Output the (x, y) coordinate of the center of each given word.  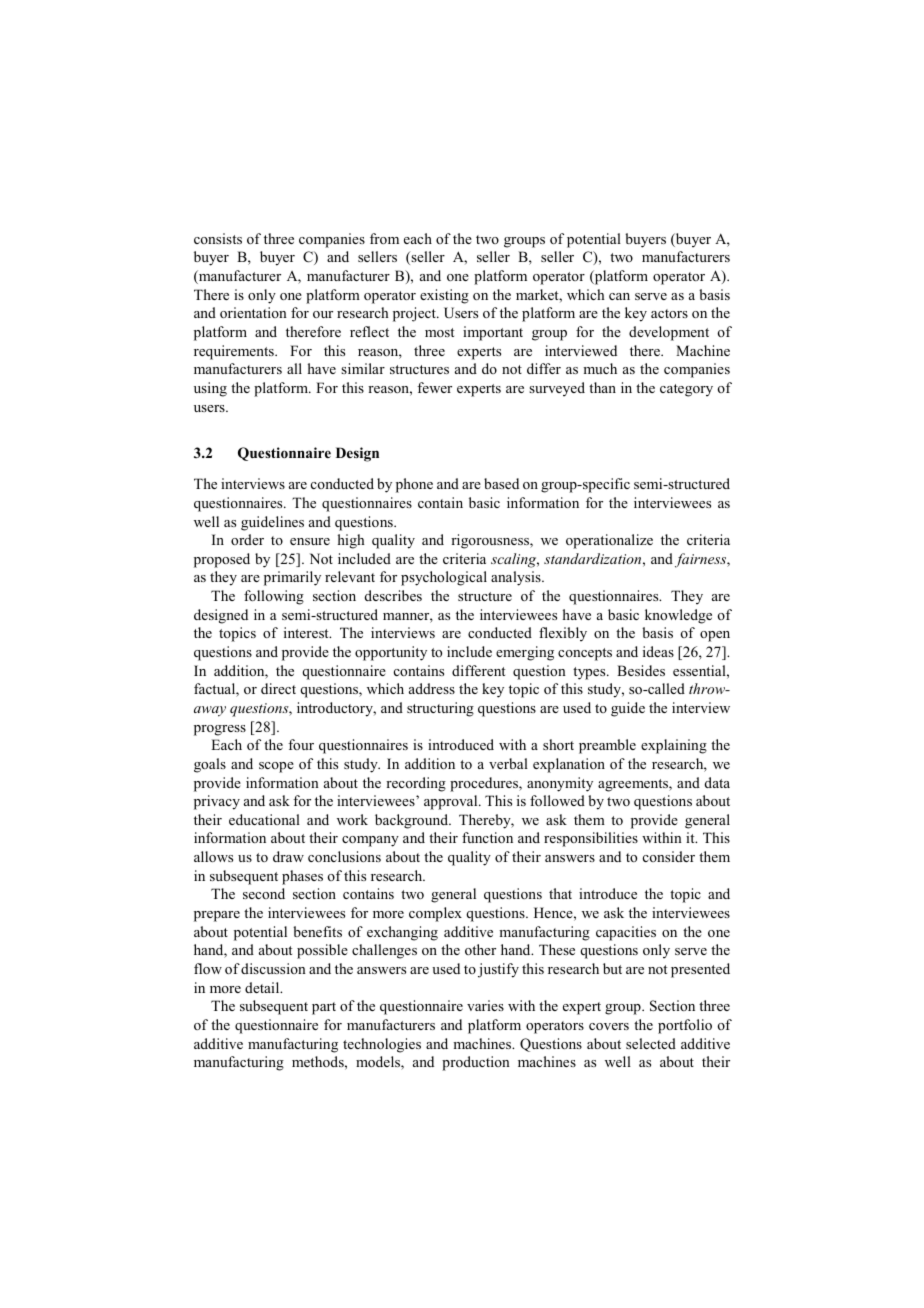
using (210, 389)
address (432, 688)
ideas (658, 651)
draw (288, 856)
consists (218, 238)
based (501, 483)
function (487, 837)
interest (307, 632)
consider (669, 856)
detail (263, 987)
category (686, 390)
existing (444, 296)
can (619, 296)
